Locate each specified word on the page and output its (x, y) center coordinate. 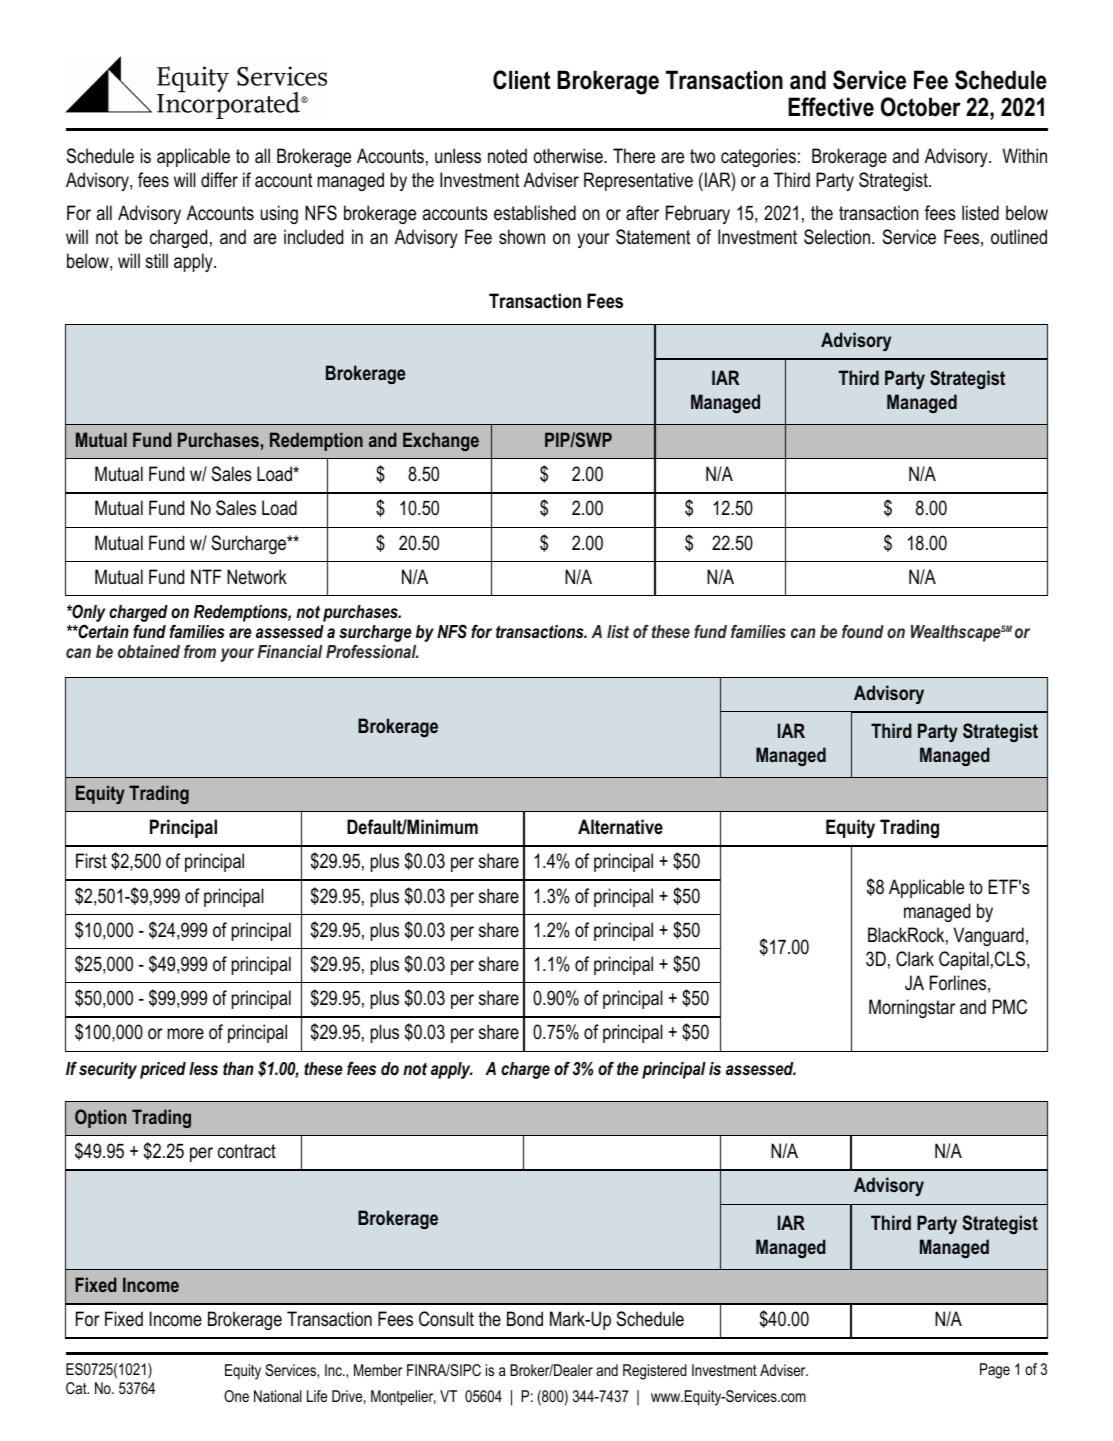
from (200, 651)
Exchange (441, 441)
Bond (525, 1319)
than (238, 1068)
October (921, 107)
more (186, 1034)
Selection (837, 237)
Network (257, 577)
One (236, 1396)
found (863, 631)
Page (995, 1371)
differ (219, 180)
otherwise (569, 156)
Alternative (620, 827)
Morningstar (912, 1008)
